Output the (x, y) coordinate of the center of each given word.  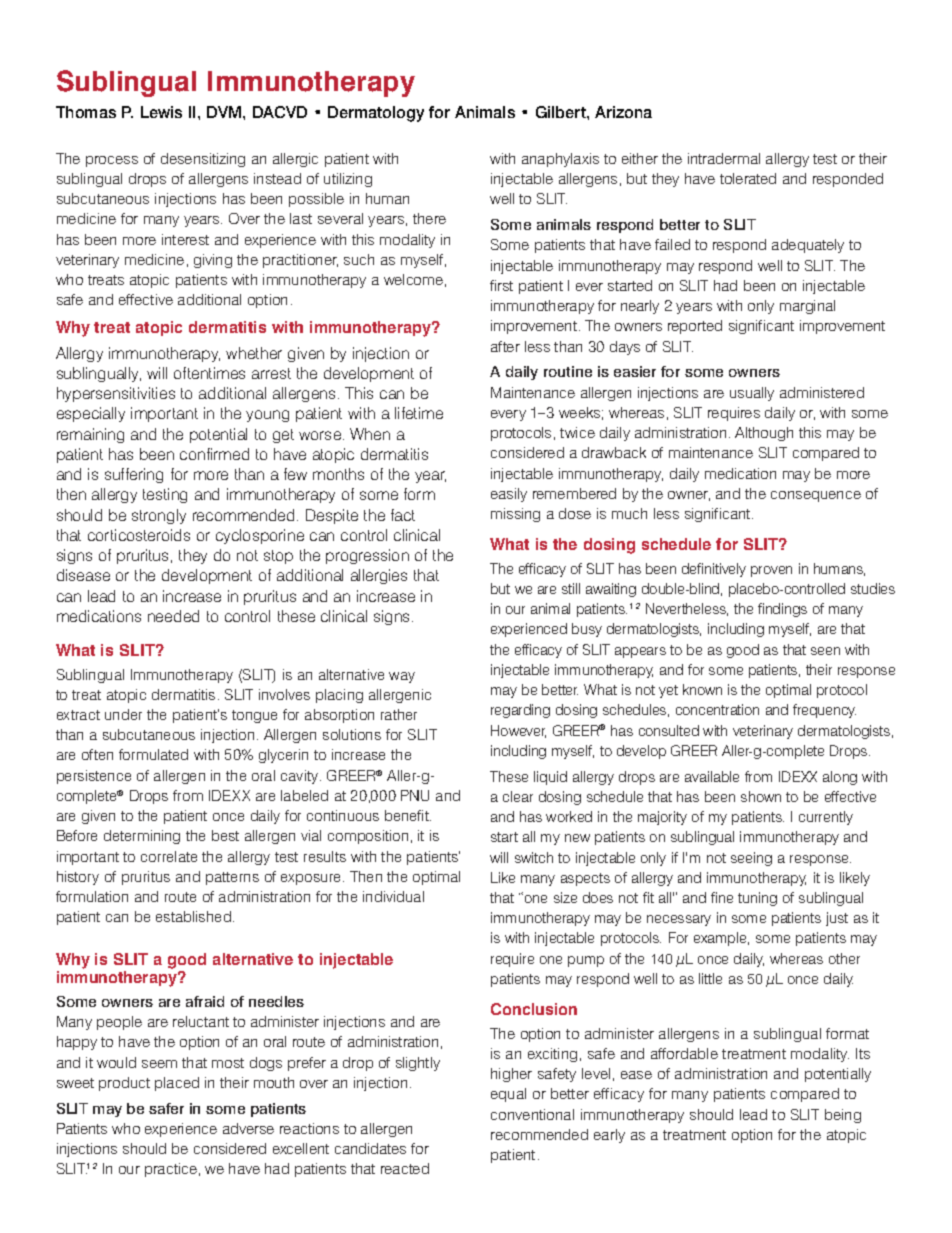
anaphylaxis (560, 160)
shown (761, 796)
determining (142, 837)
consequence (816, 496)
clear (518, 796)
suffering (134, 475)
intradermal (724, 158)
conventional (532, 1114)
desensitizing (203, 160)
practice (171, 1170)
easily (509, 495)
